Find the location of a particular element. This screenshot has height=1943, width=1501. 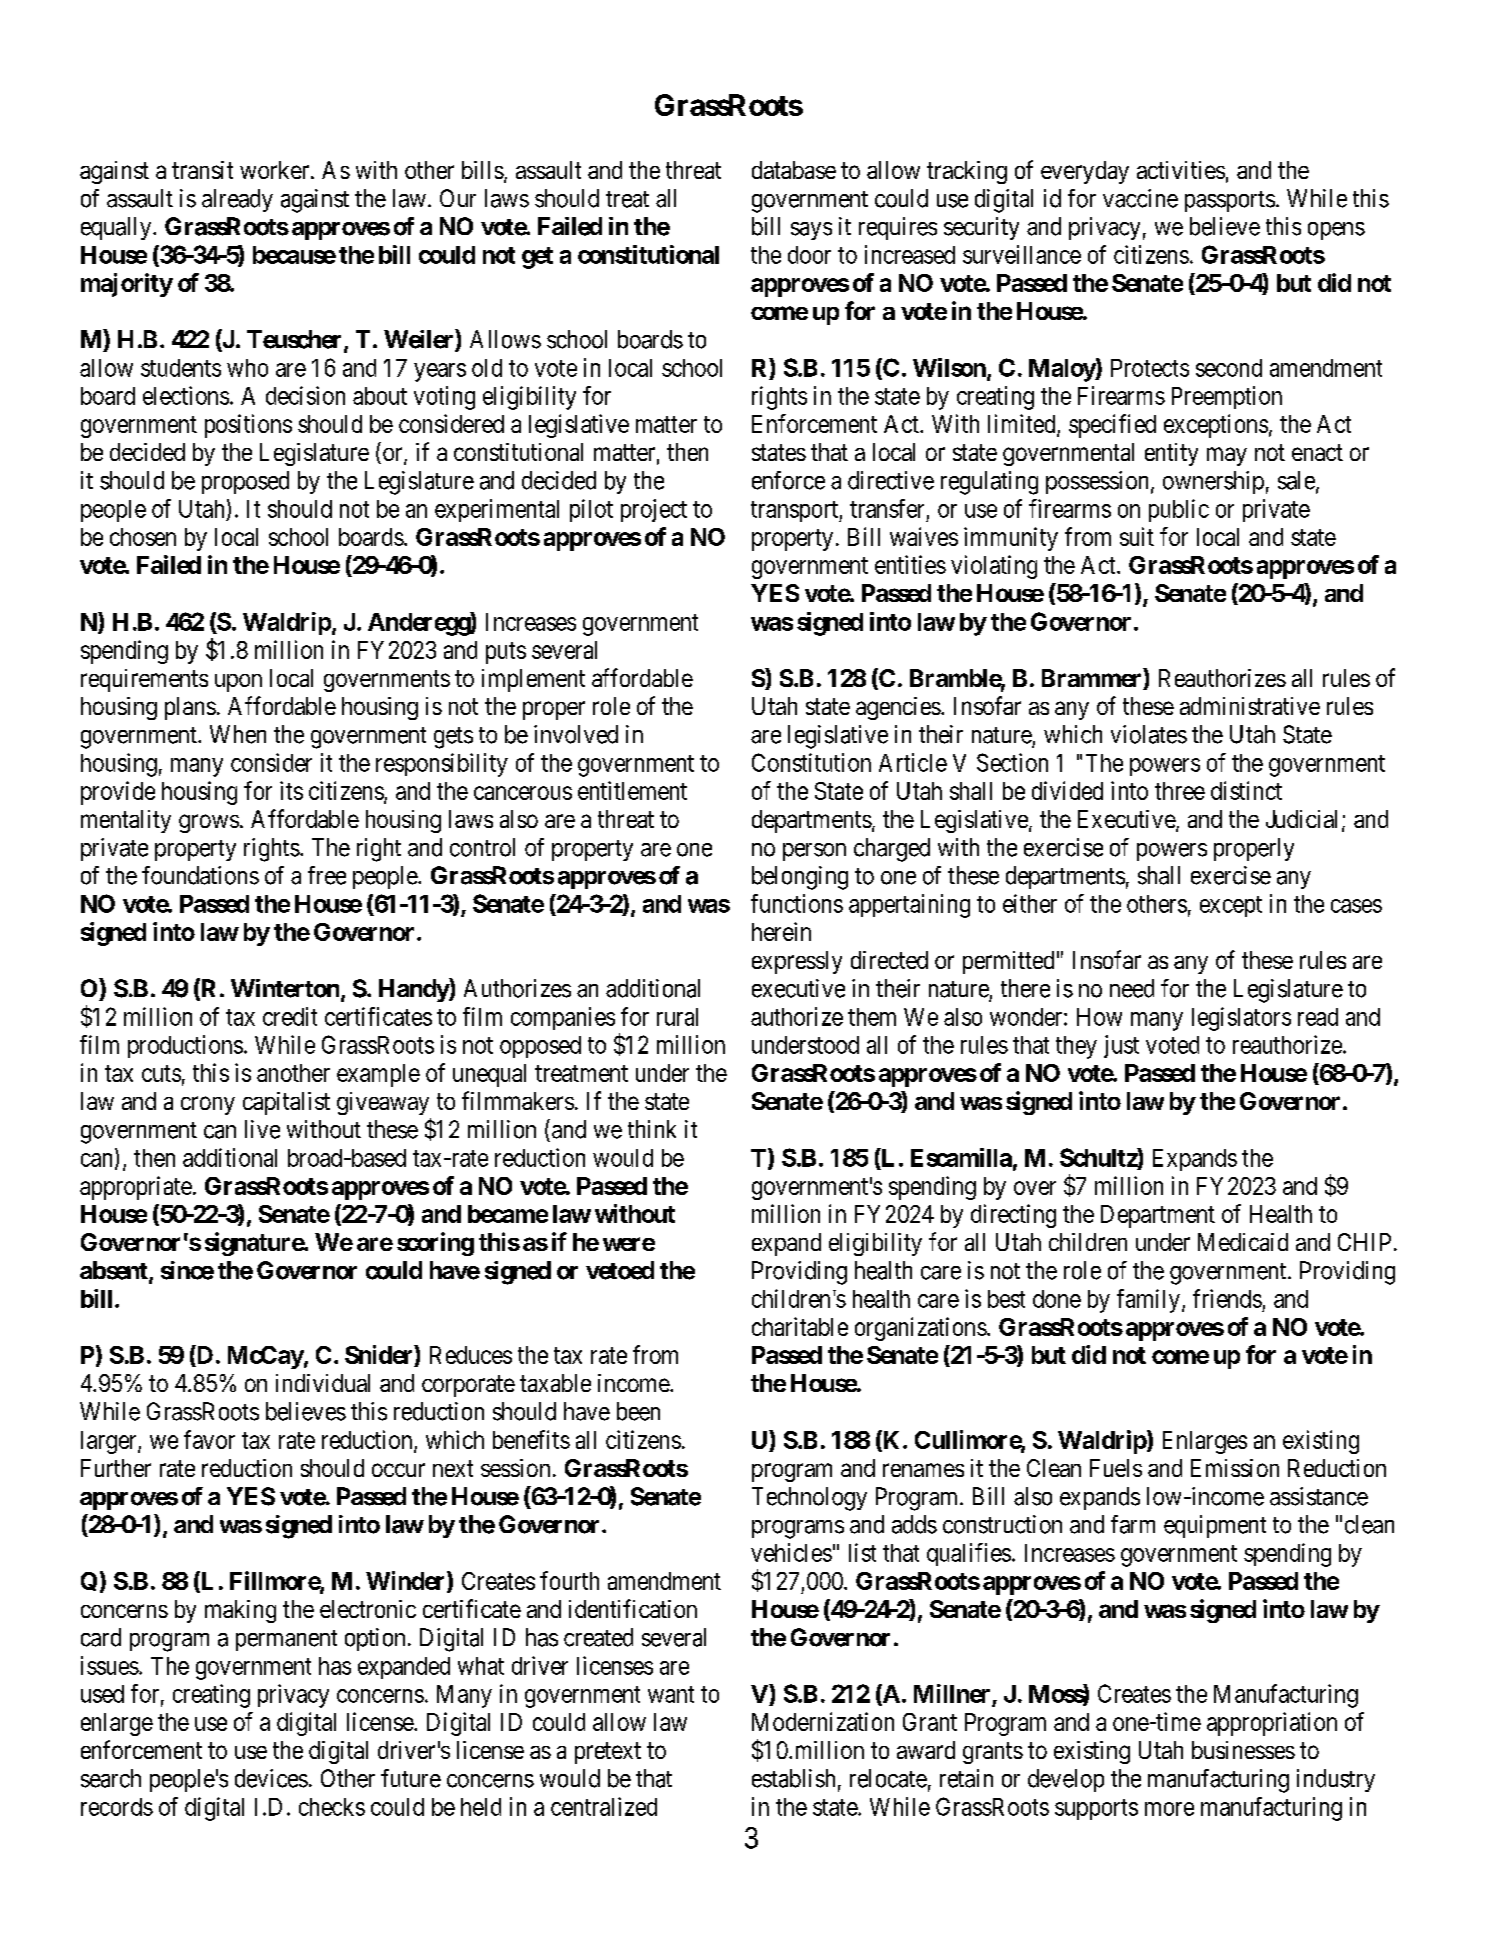

says is located at coordinates (811, 231).
